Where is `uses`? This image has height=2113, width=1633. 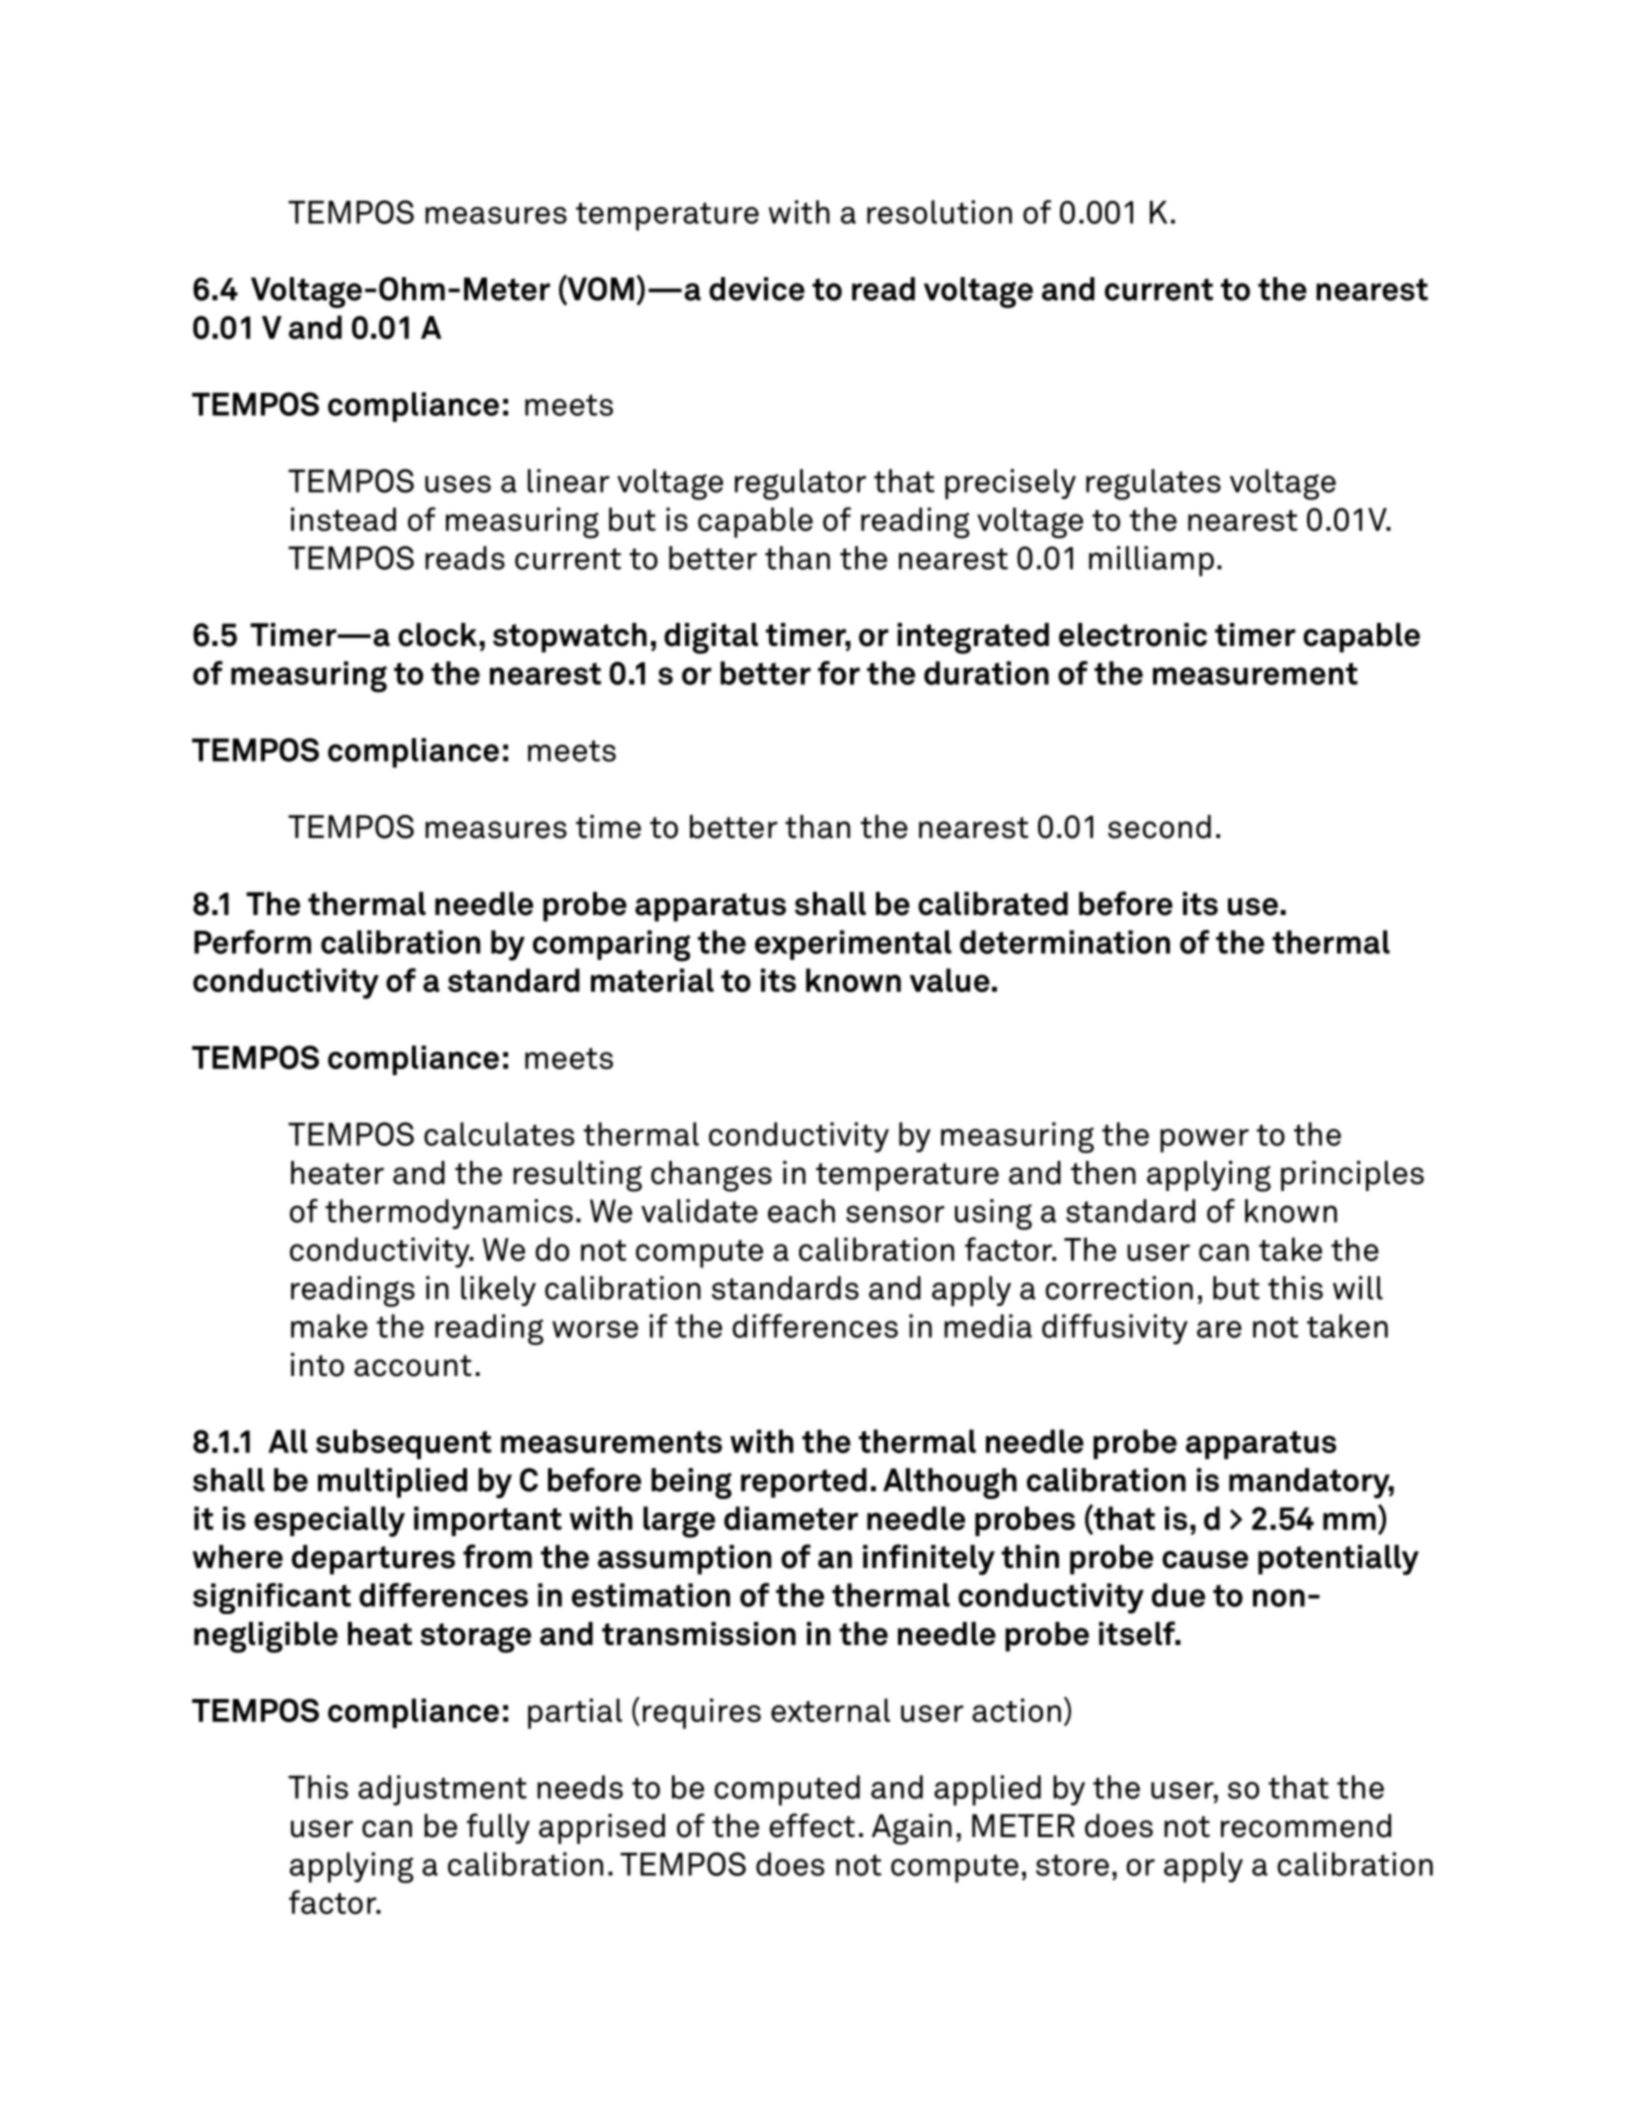
uses is located at coordinates (458, 484).
